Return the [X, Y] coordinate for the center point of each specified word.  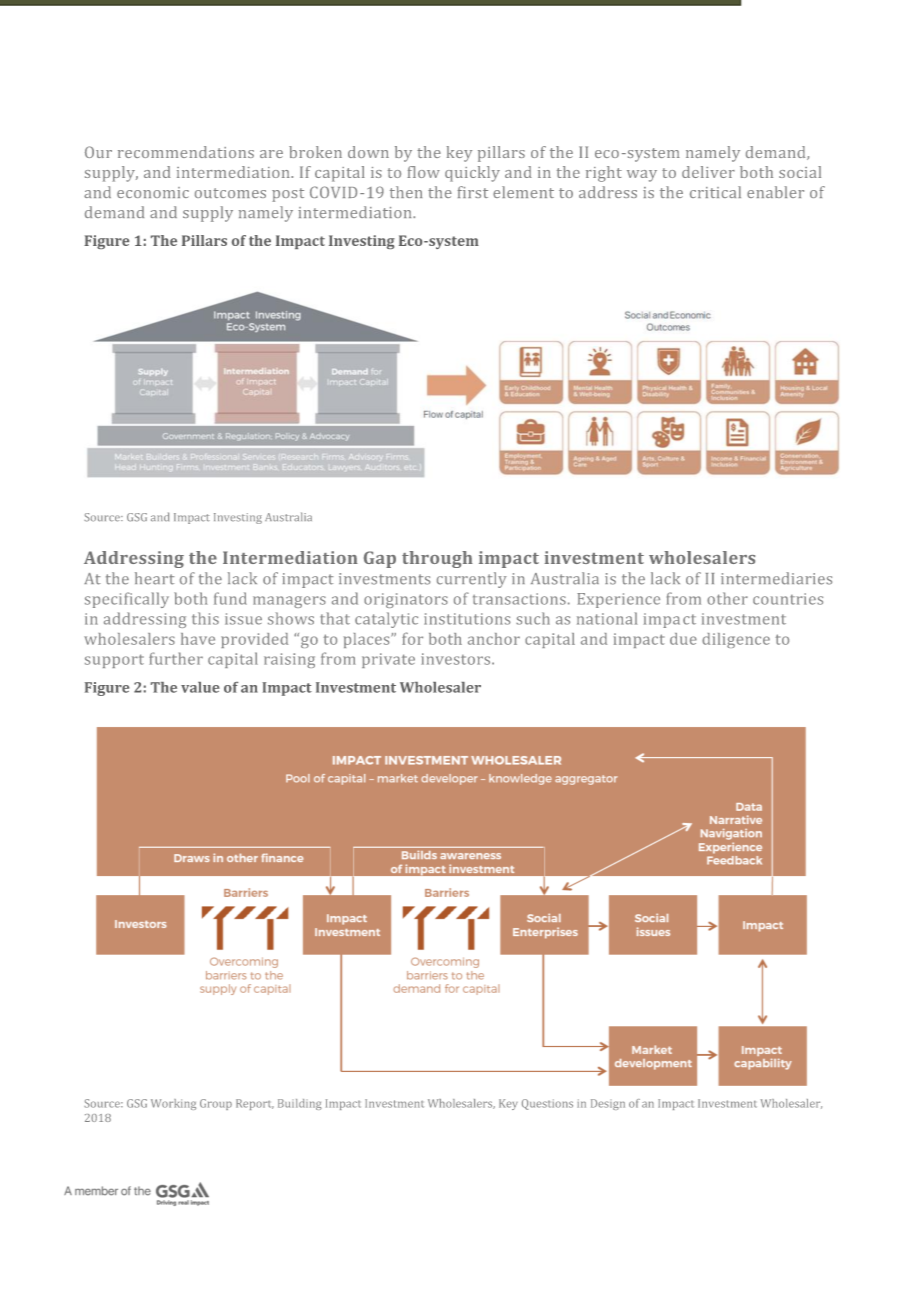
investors [457, 659]
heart [154, 578]
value [200, 687]
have [198, 639]
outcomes [230, 193]
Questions [547, 1104]
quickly [472, 174]
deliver [708, 172]
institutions [467, 619]
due [683, 639]
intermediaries [776, 578]
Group [216, 1104]
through [437, 559]
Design [608, 1104]
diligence [736, 640]
